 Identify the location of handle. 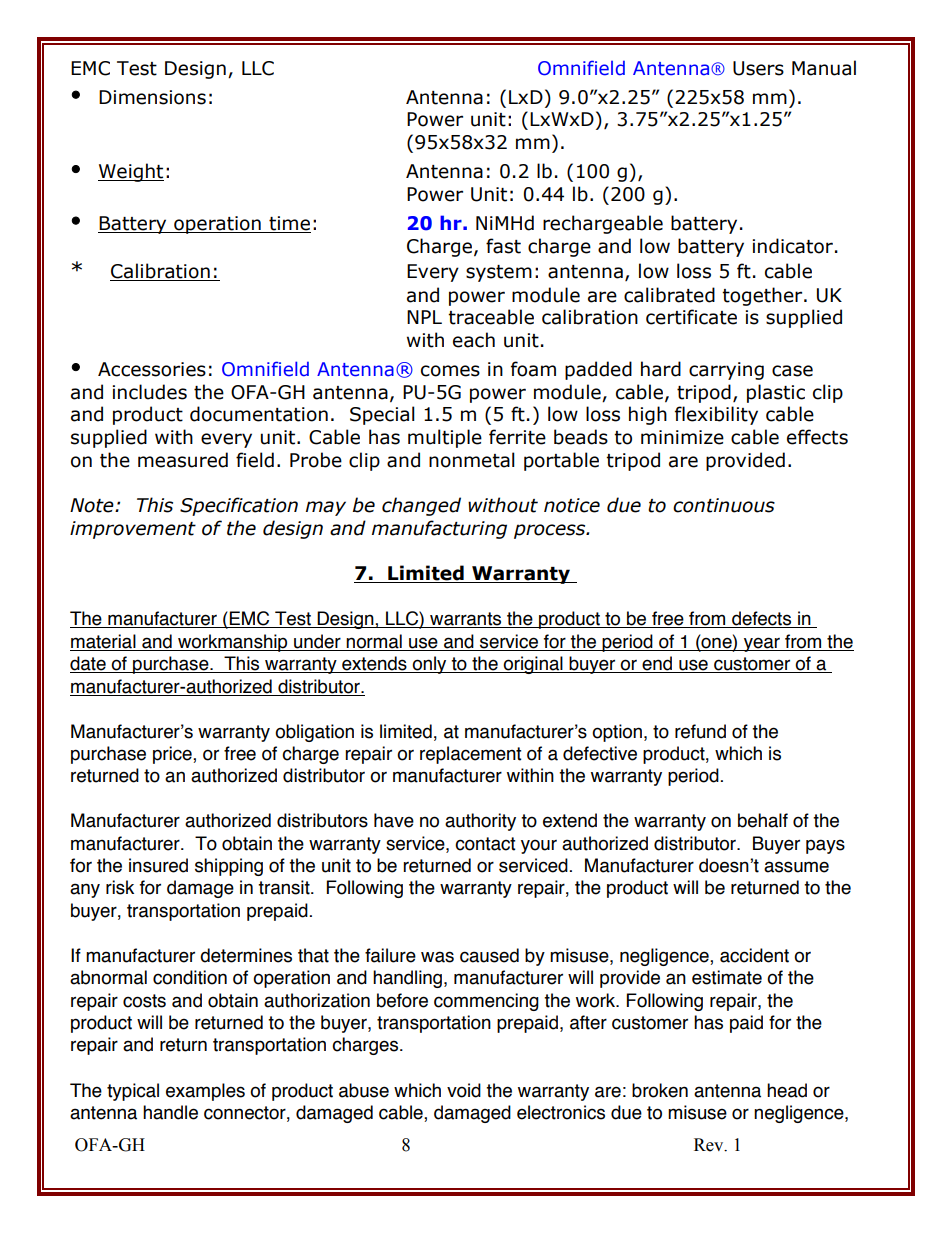
(170, 1112).
